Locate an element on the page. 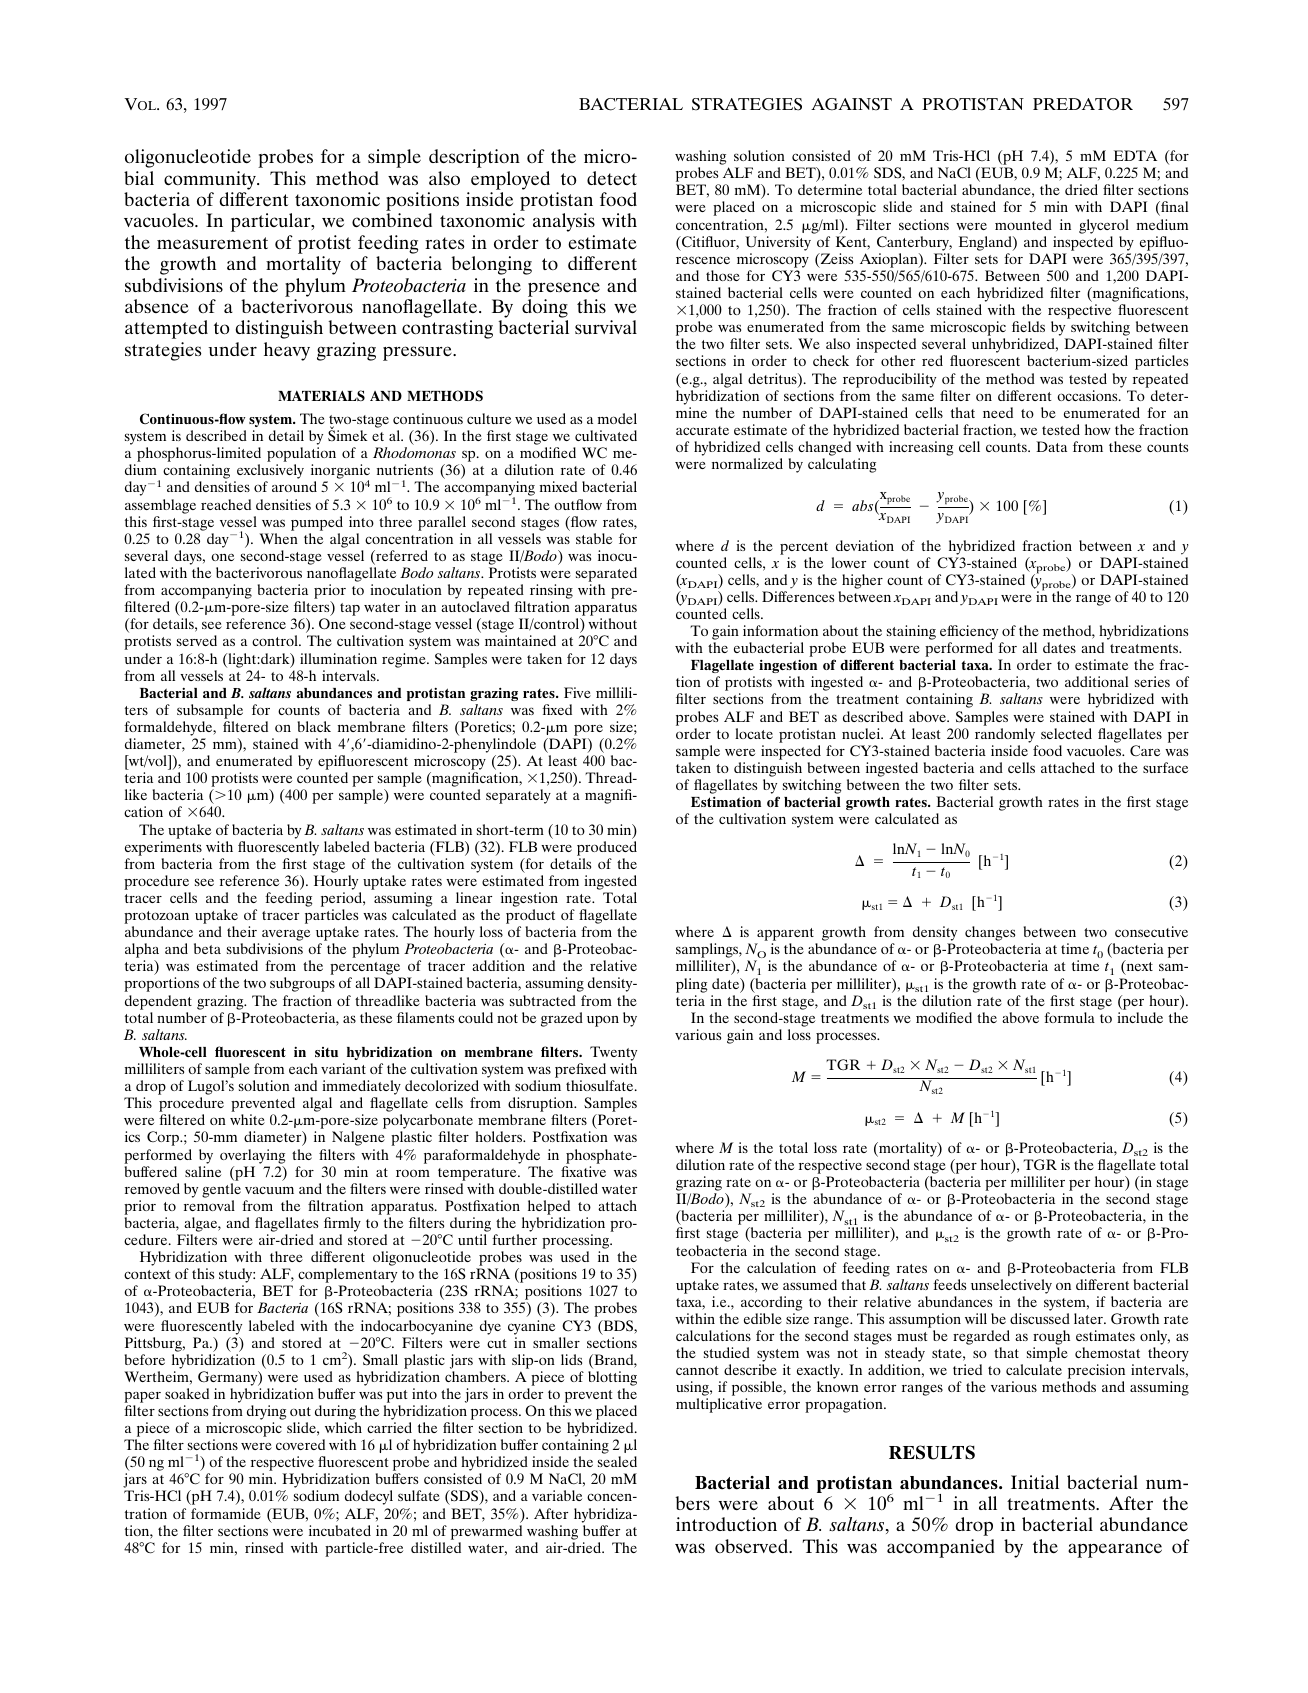 The height and width of the document is (1693, 1308). formula is located at coordinates (1069, 1017).
